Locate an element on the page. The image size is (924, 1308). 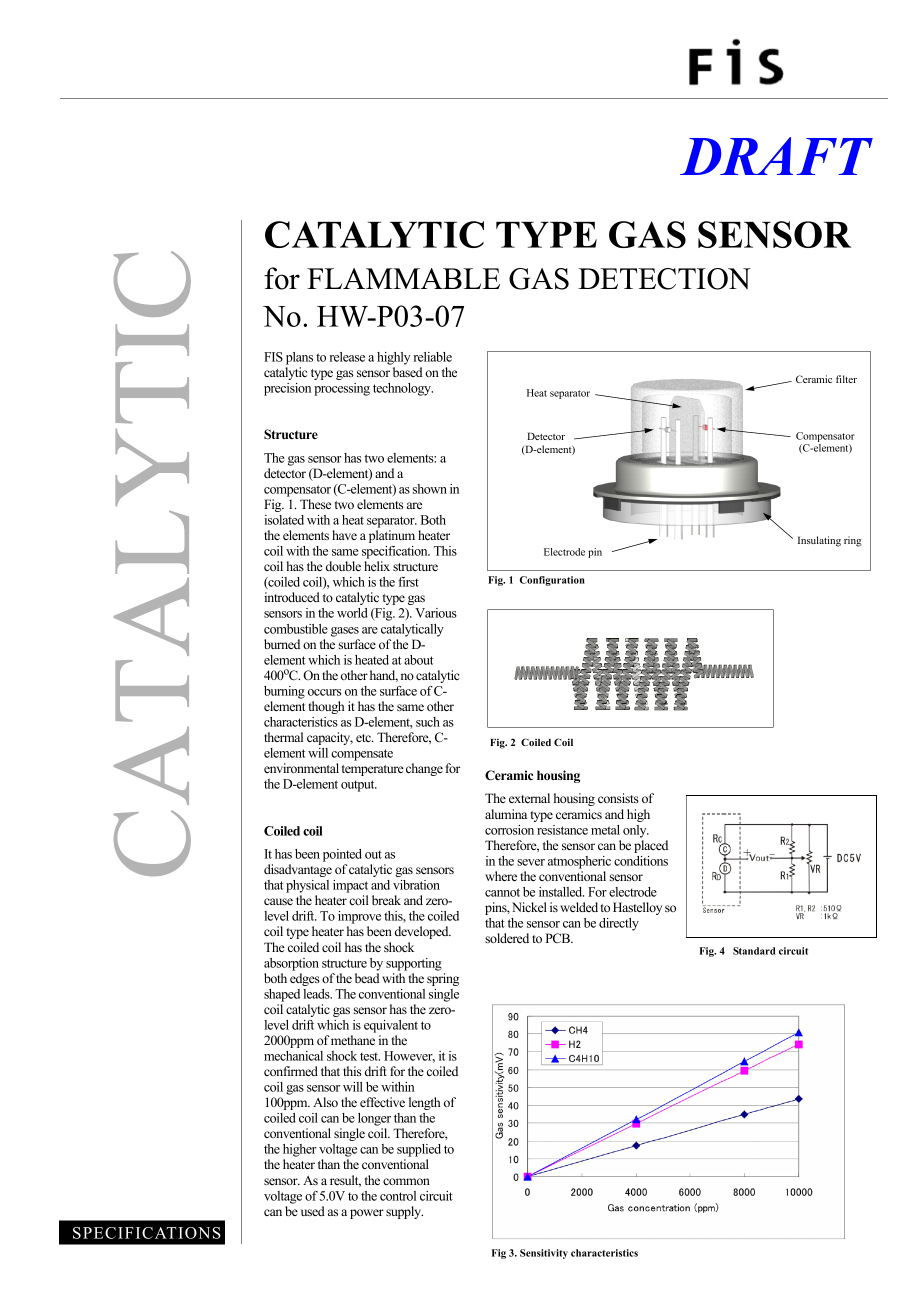
FLAMMABLE is located at coordinates (403, 278).
